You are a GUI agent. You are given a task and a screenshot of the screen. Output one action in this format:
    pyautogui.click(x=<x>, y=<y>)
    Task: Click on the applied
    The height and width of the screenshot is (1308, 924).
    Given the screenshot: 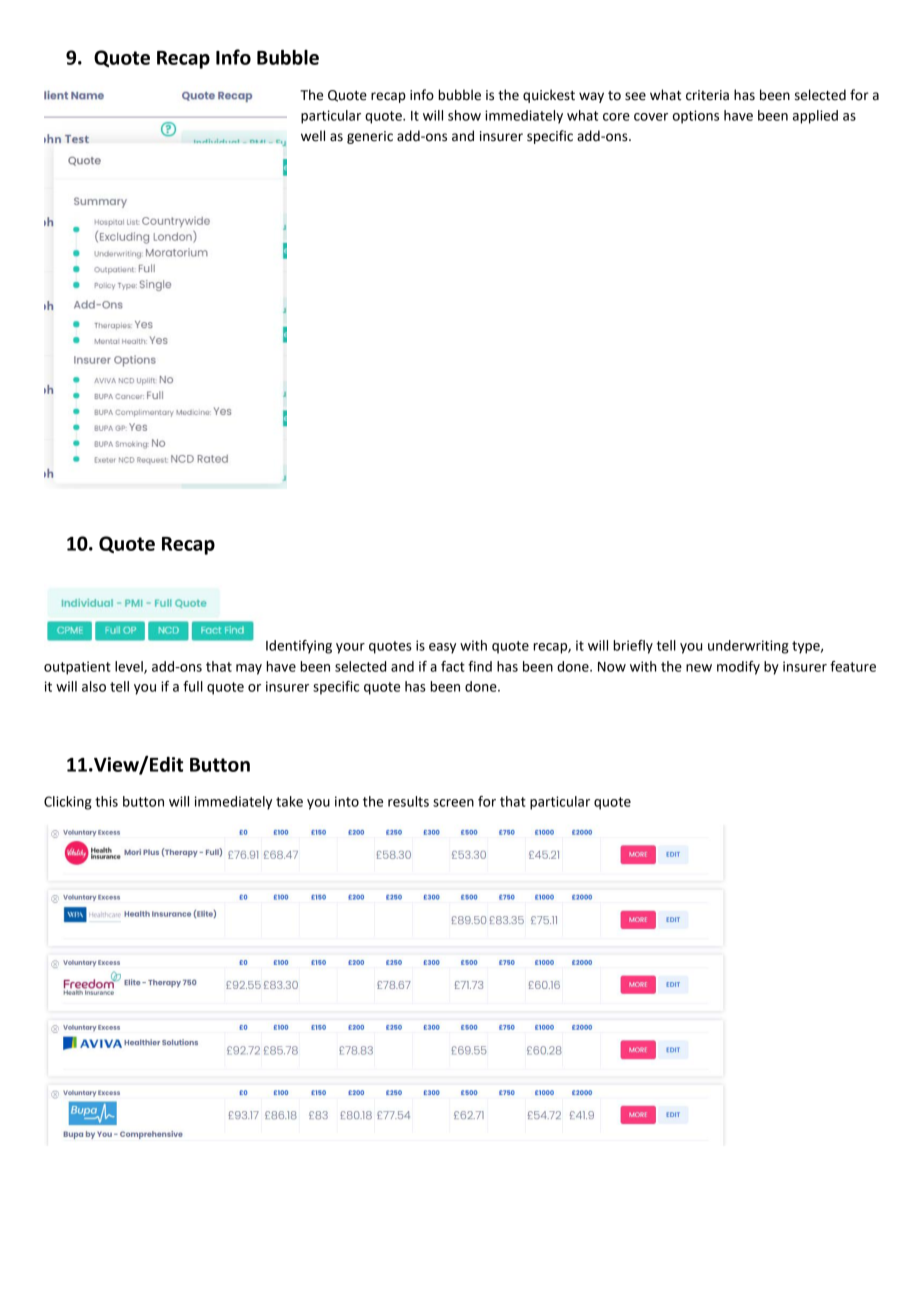 What is the action you would take?
    pyautogui.click(x=815, y=117)
